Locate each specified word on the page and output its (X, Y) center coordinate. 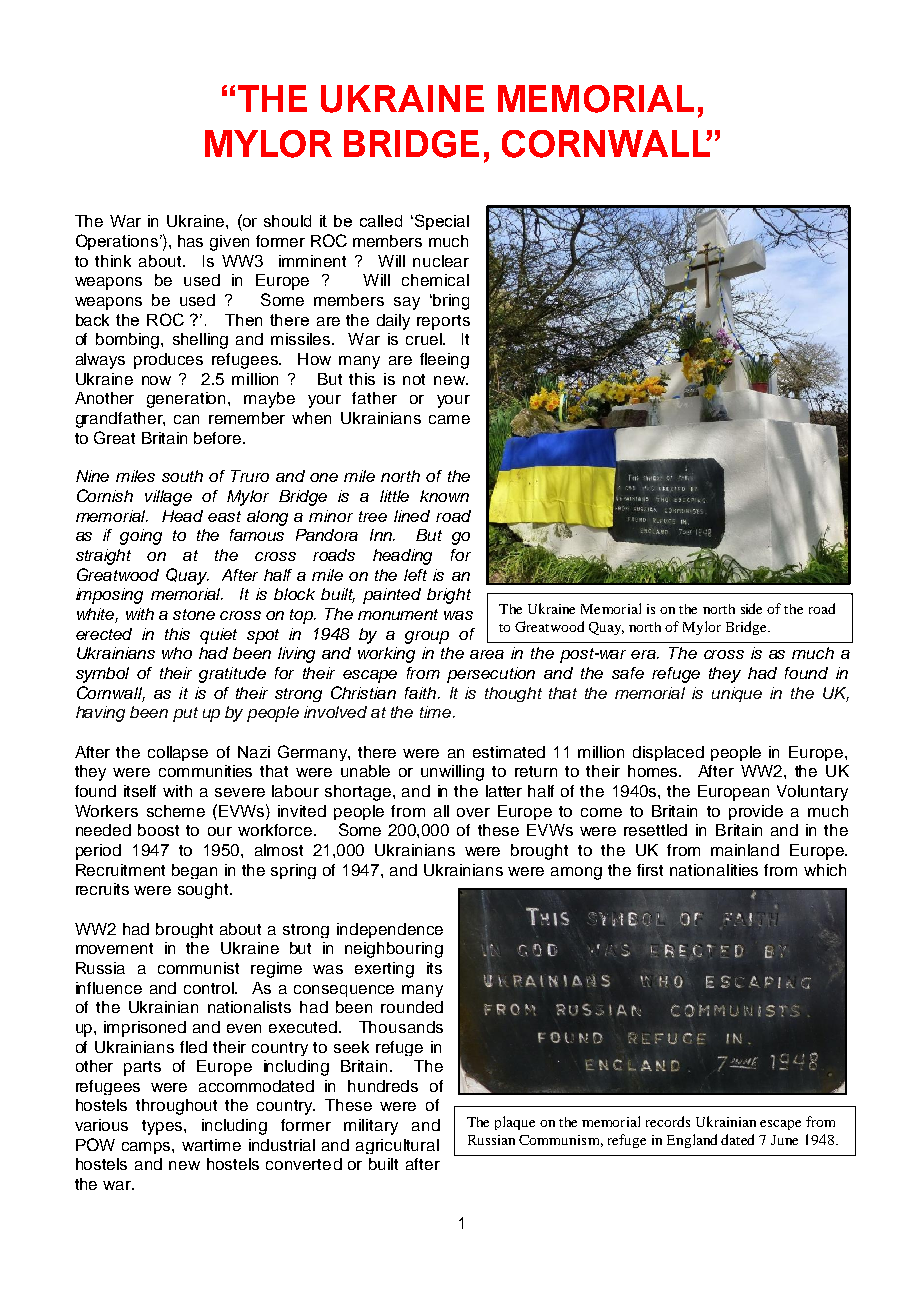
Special (442, 222)
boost (158, 830)
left (415, 575)
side (751, 608)
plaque (515, 1123)
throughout (176, 1107)
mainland (745, 850)
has (190, 241)
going (141, 537)
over (473, 812)
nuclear (441, 261)
